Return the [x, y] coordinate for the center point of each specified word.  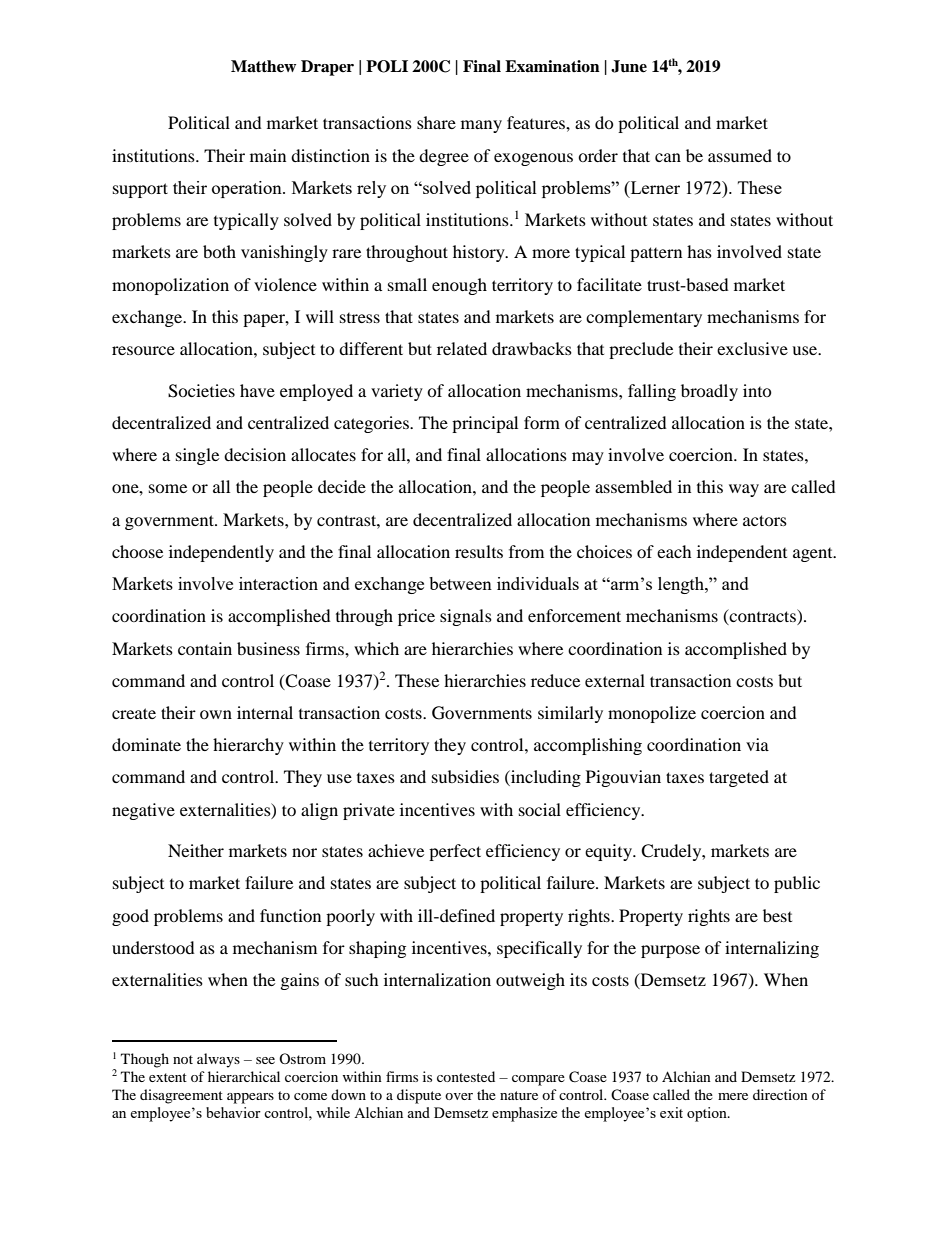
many [481, 126]
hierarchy [248, 746]
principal [485, 424]
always [218, 1060]
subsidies [465, 776]
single [197, 456]
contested [466, 1076]
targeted [739, 778]
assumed [740, 155]
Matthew [263, 66]
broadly [709, 392]
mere [733, 1096]
